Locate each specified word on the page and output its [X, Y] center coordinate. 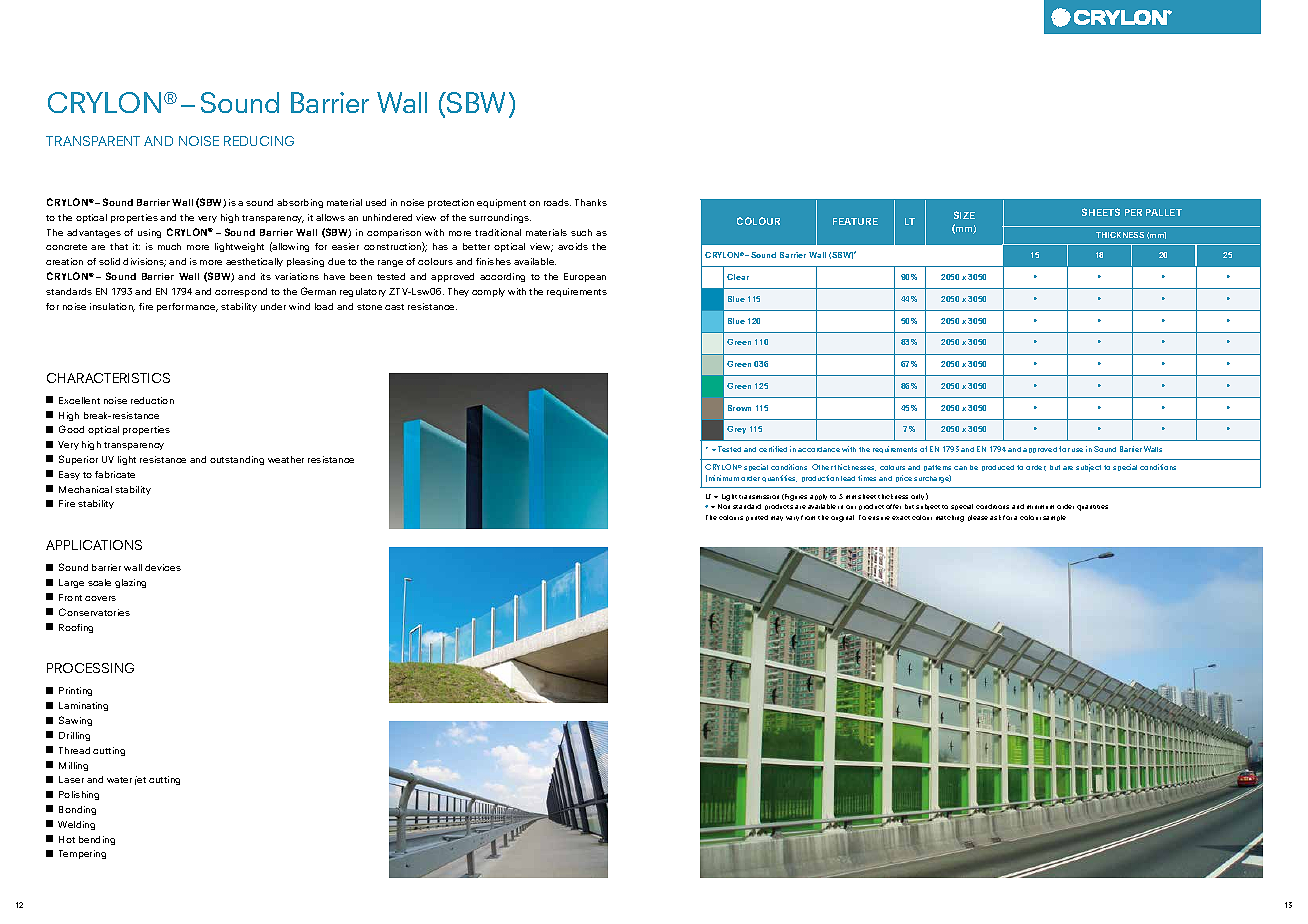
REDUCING [259, 141]
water [119, 780]
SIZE [964, 215]
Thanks [591, 202]
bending [97, 840]
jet [140, 780]
